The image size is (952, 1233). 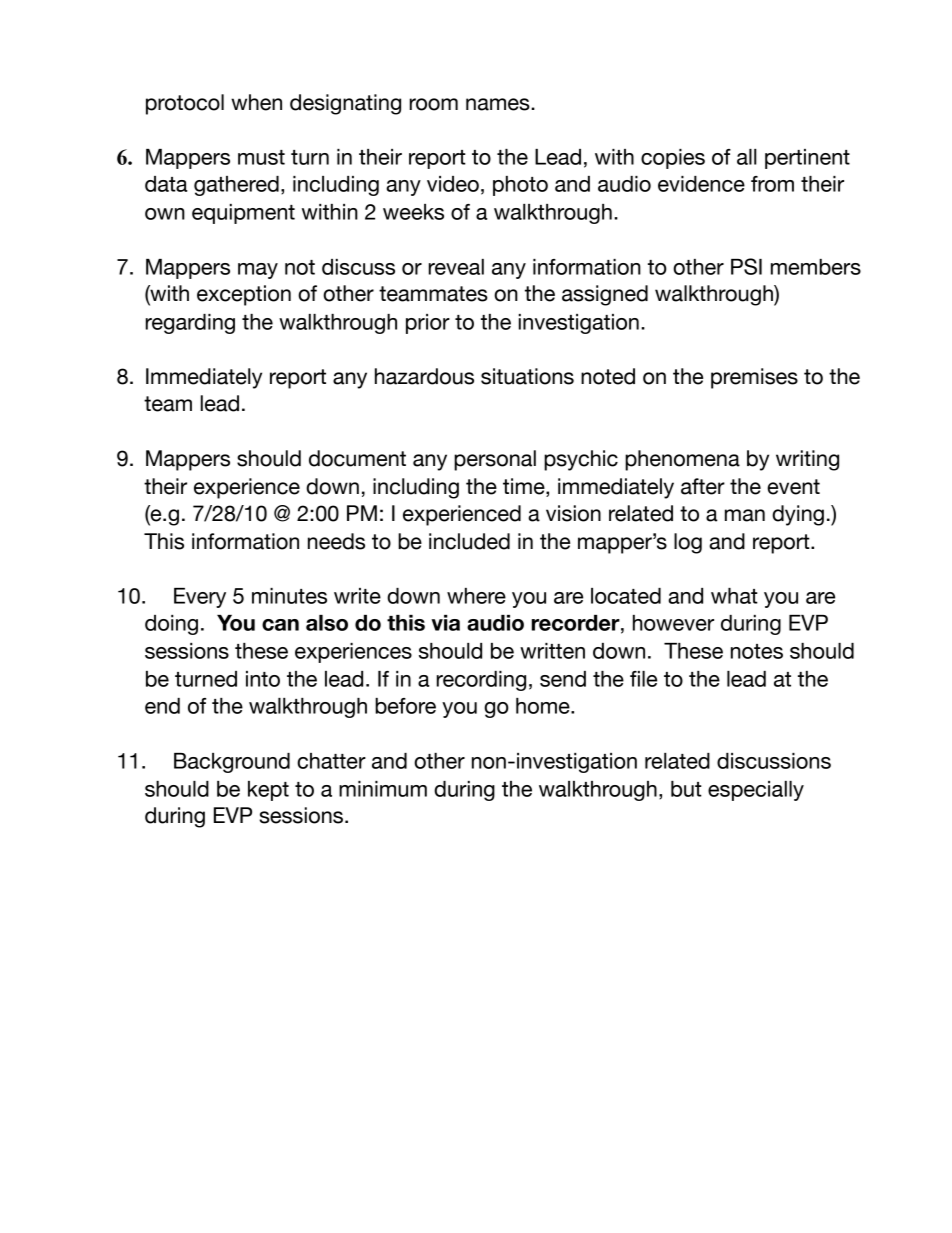 What do you see at coordinates (232, 763) in the page?
I see `Background` at bounding box center [232, 763].
